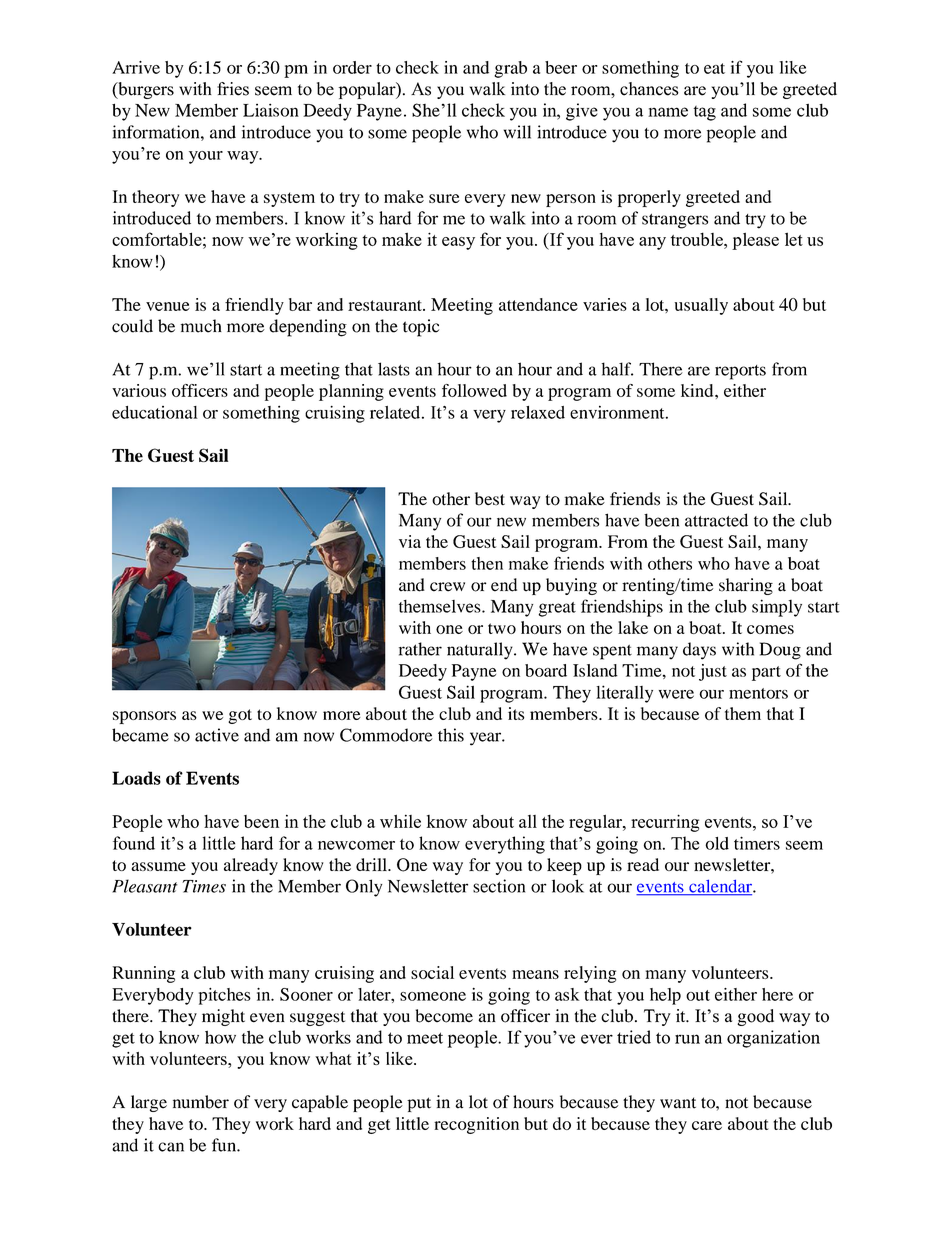 This screenshot has width=952, height=1233. I want to click on recognition, so click(476, 1125).
